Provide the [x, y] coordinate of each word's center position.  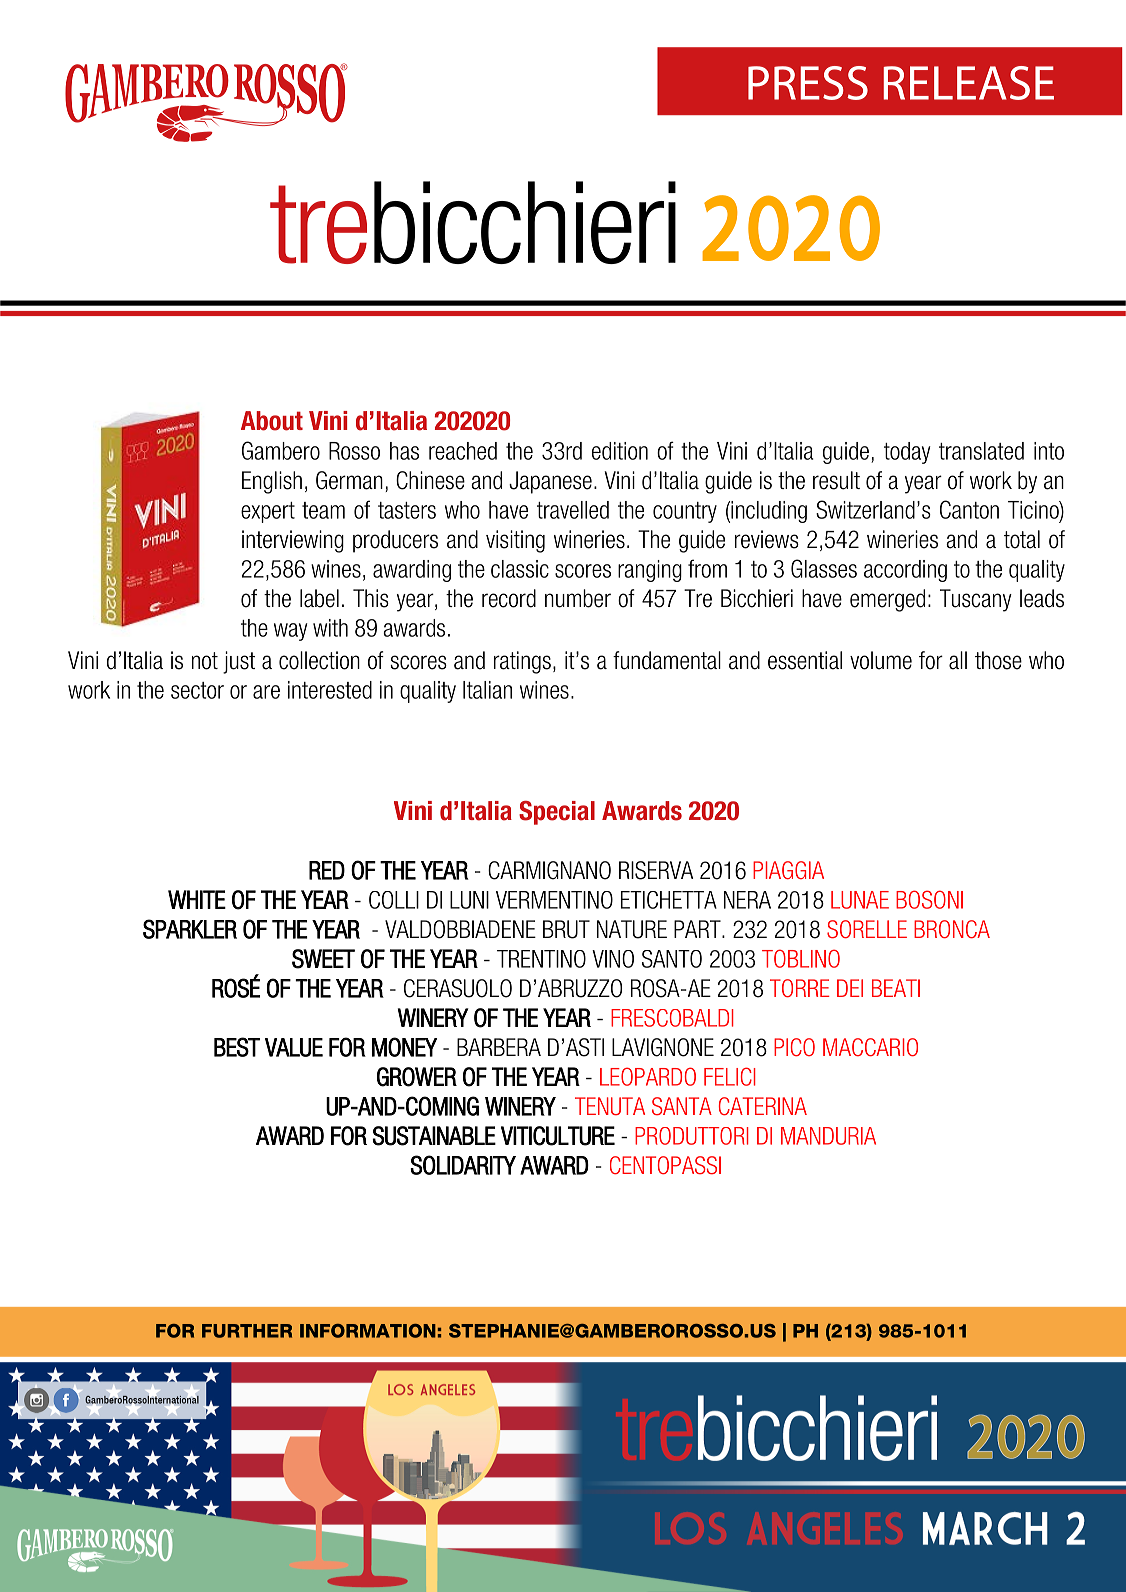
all [958, 660]
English [272, 482]
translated [981, 451]
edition [620, 451]
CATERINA [763, 1106]
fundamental [667, 660]
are [266, 692]
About [272, 421]
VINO [613, 959]
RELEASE [969, 83]
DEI [850, 988]
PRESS [808, 83]
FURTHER [247, 1331]
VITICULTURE [558, 1136]
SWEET [323, 959]
